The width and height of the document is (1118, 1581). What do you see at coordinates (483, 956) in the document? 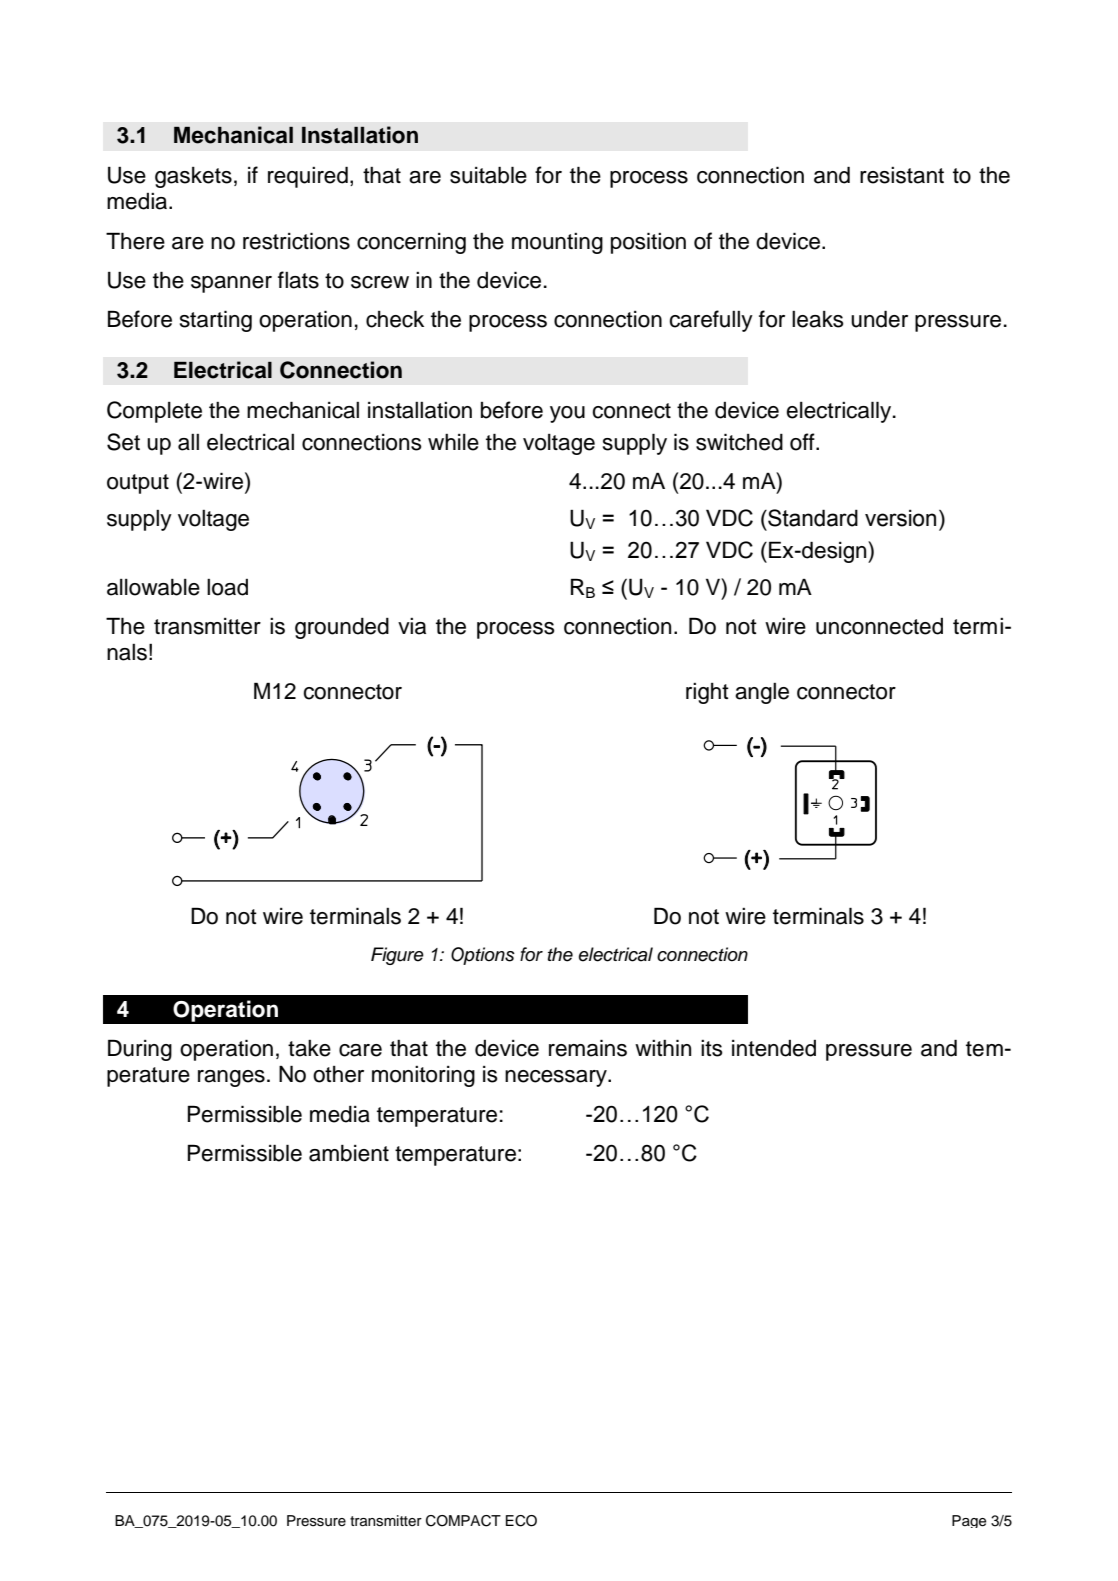
I see `Options` at bounding box center [483, 956].
